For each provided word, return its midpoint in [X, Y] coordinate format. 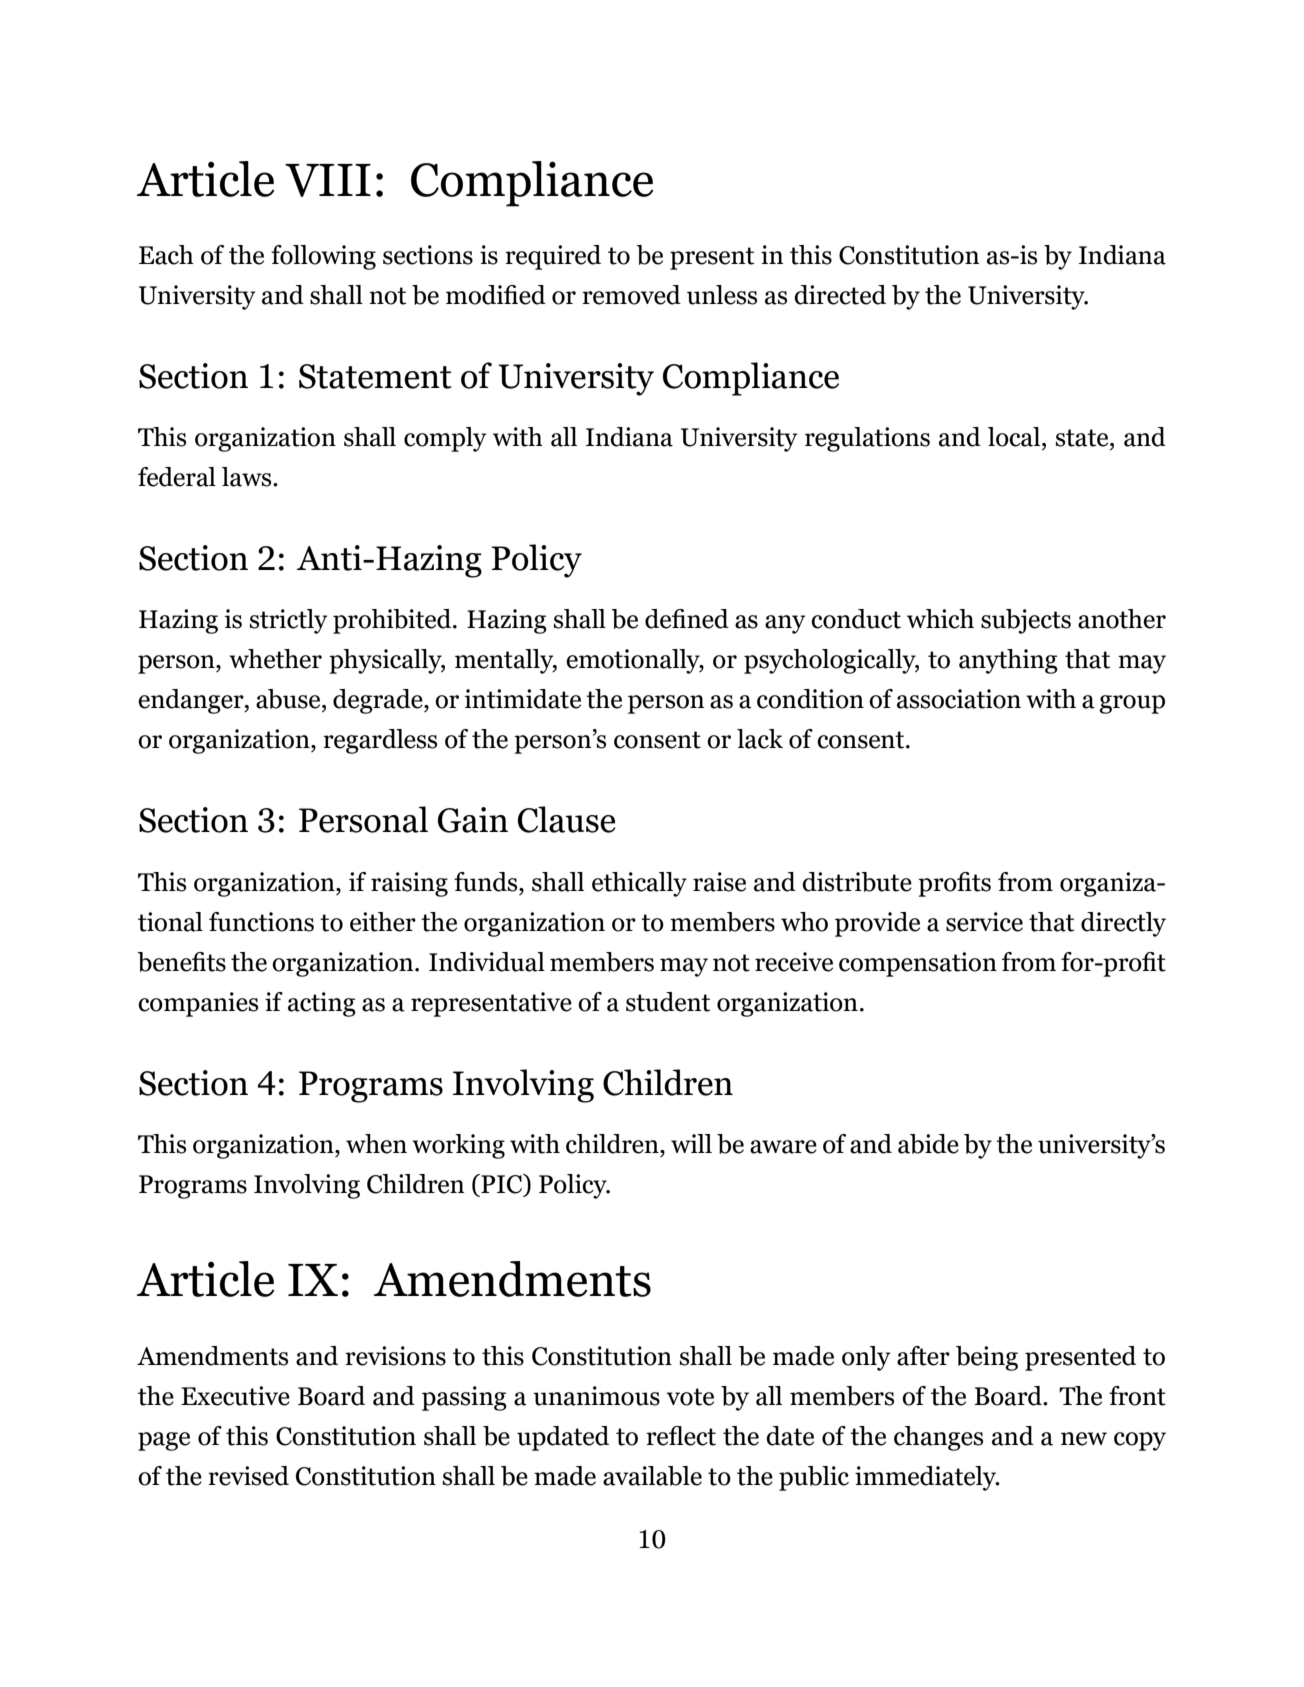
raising [409, 884]
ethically [639, 884]
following [323, 257]
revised [248, 1476]
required [553, 257]
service [984, 922]
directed [840, 295]
